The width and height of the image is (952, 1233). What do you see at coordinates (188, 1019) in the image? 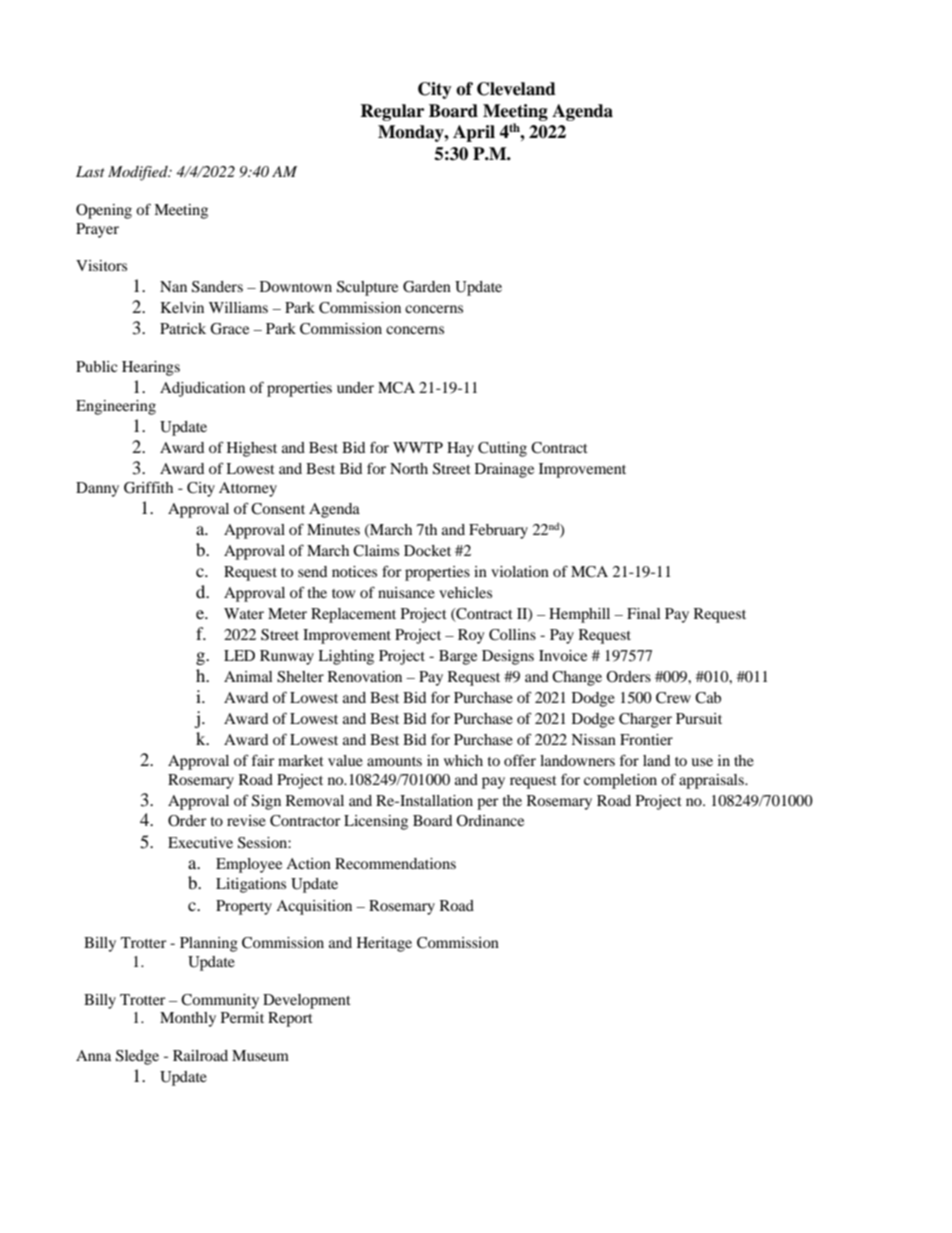
I see `Monthly` at bounding box center [188, 1019].
